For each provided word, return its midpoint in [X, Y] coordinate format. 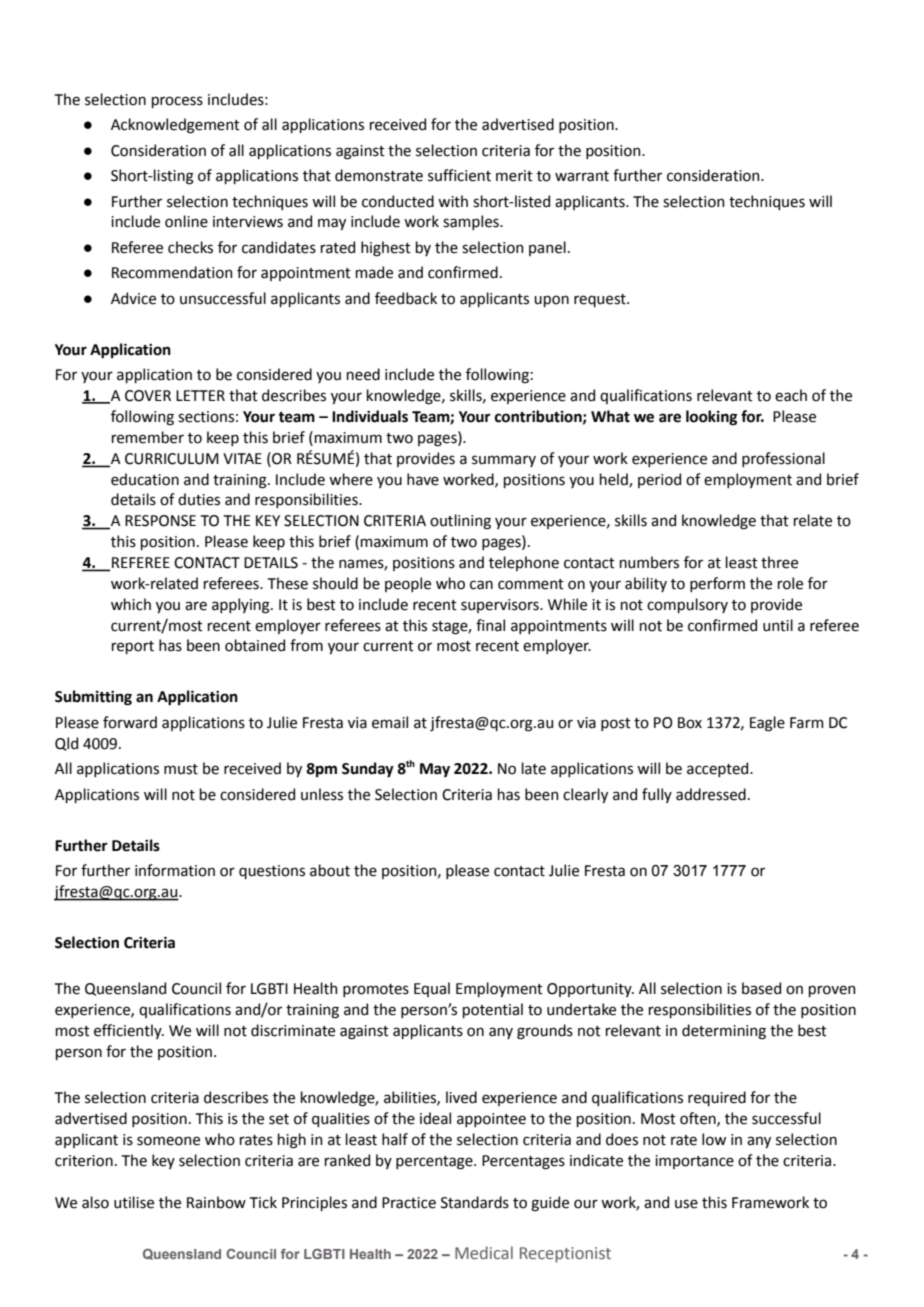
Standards [475, 1202]
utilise [134, 1202]
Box [690, 723]
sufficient [459, 175]
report [133, 647]
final [490, 625]
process [177, 102]
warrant [582, 176]
